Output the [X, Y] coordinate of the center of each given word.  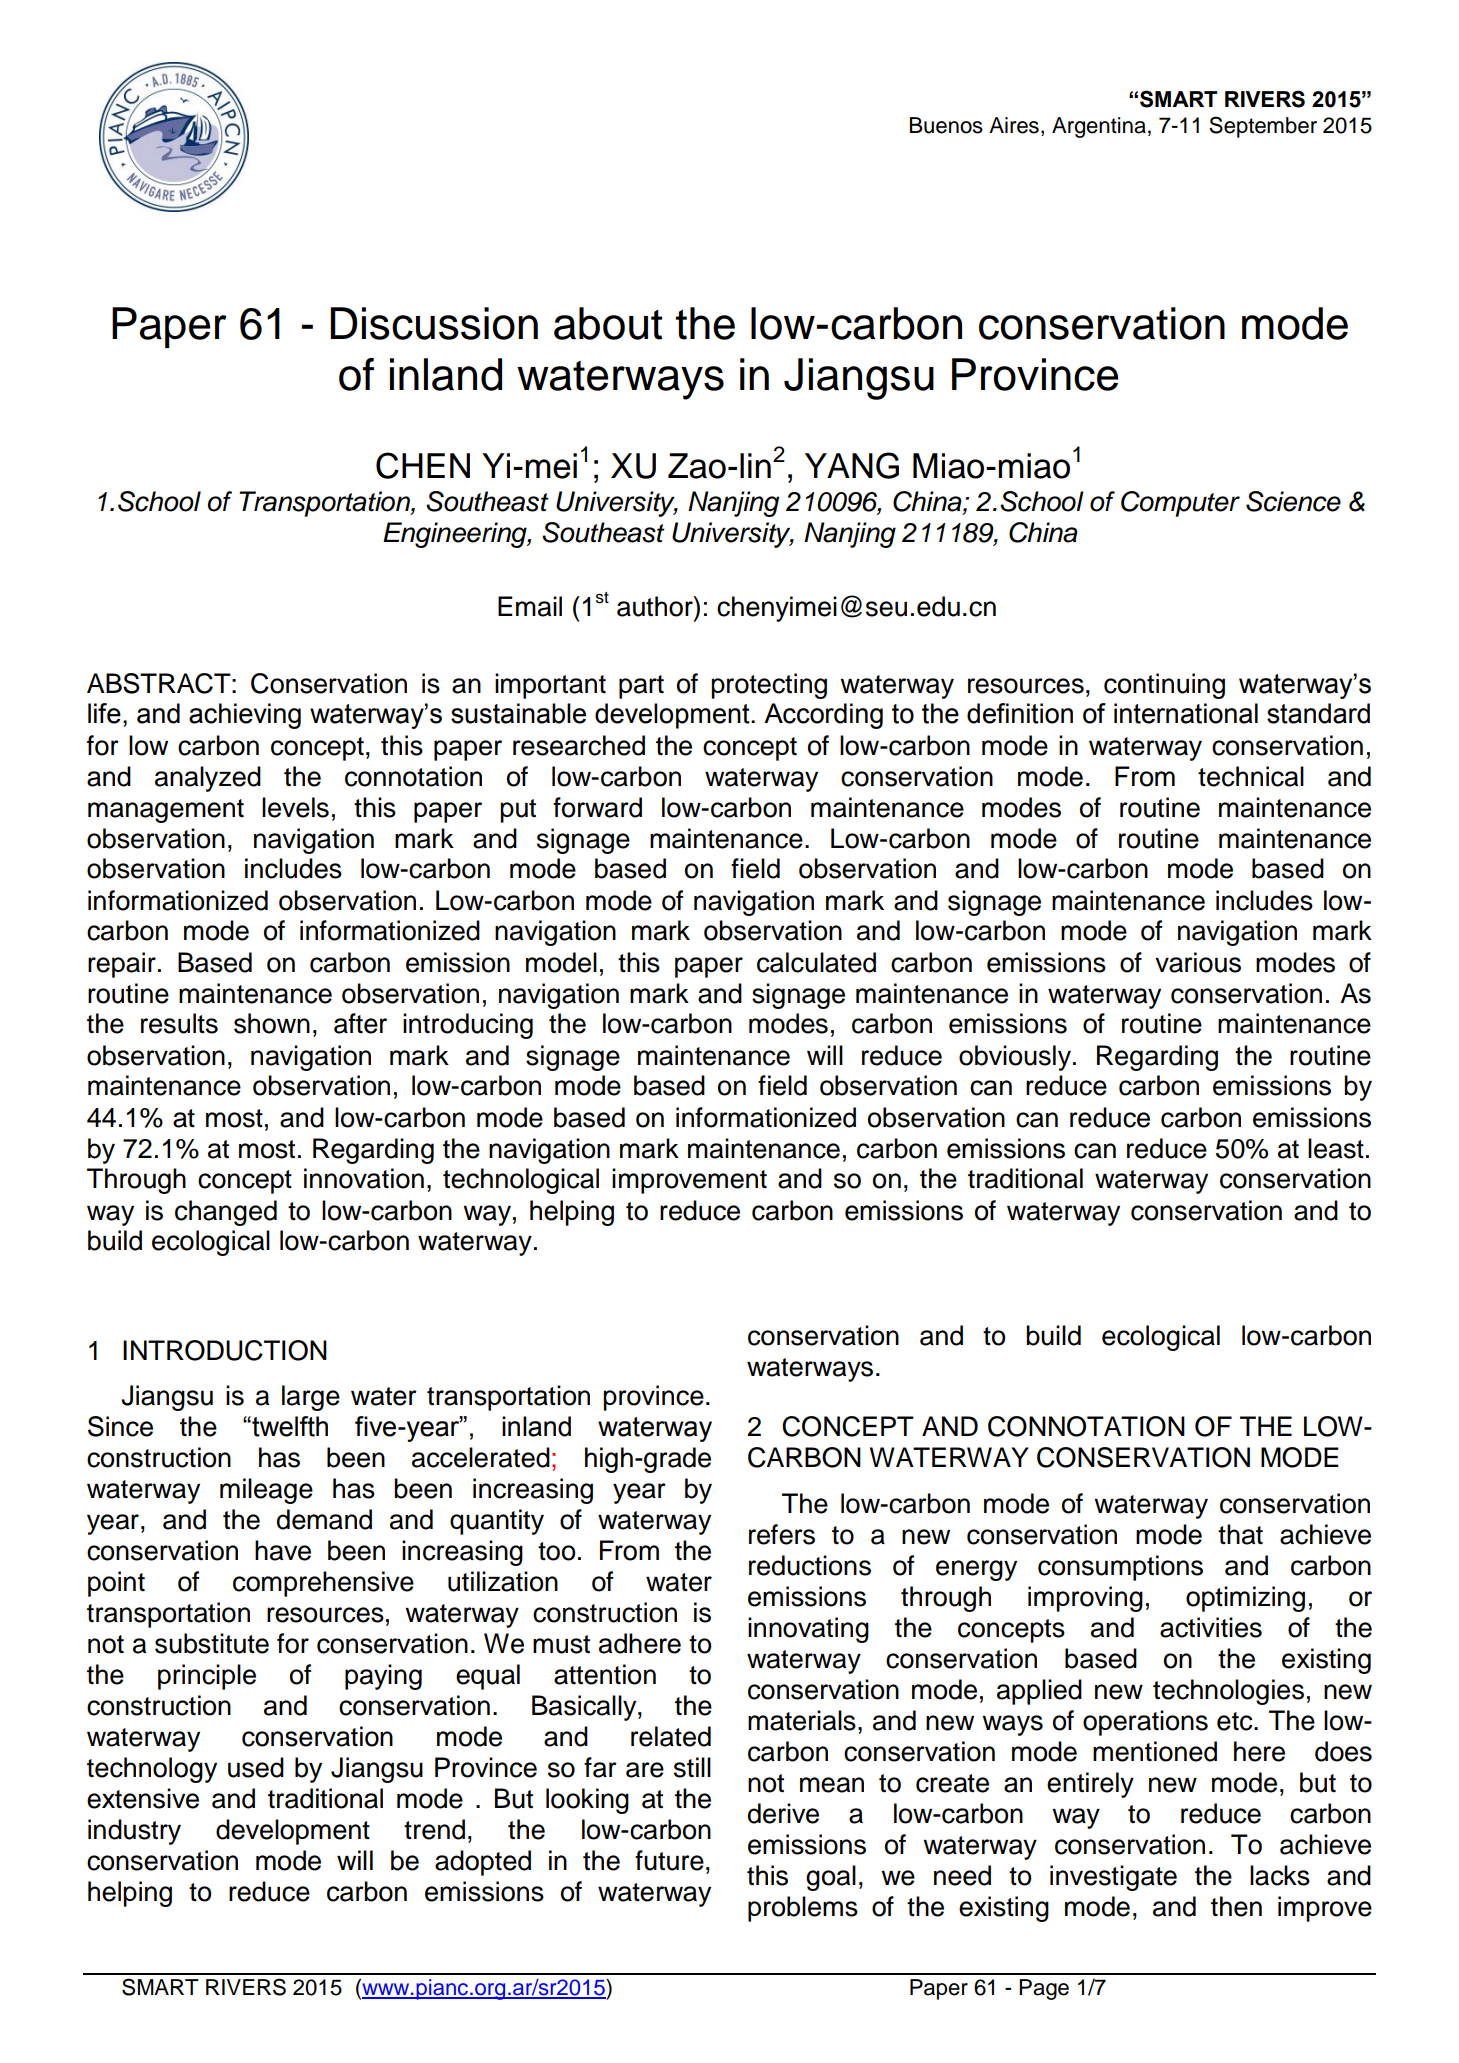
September [1263, 127]
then [1236, 1906]
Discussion [434, 323]
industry [134, 1832]
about [608, 323]
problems [803, 1909]
